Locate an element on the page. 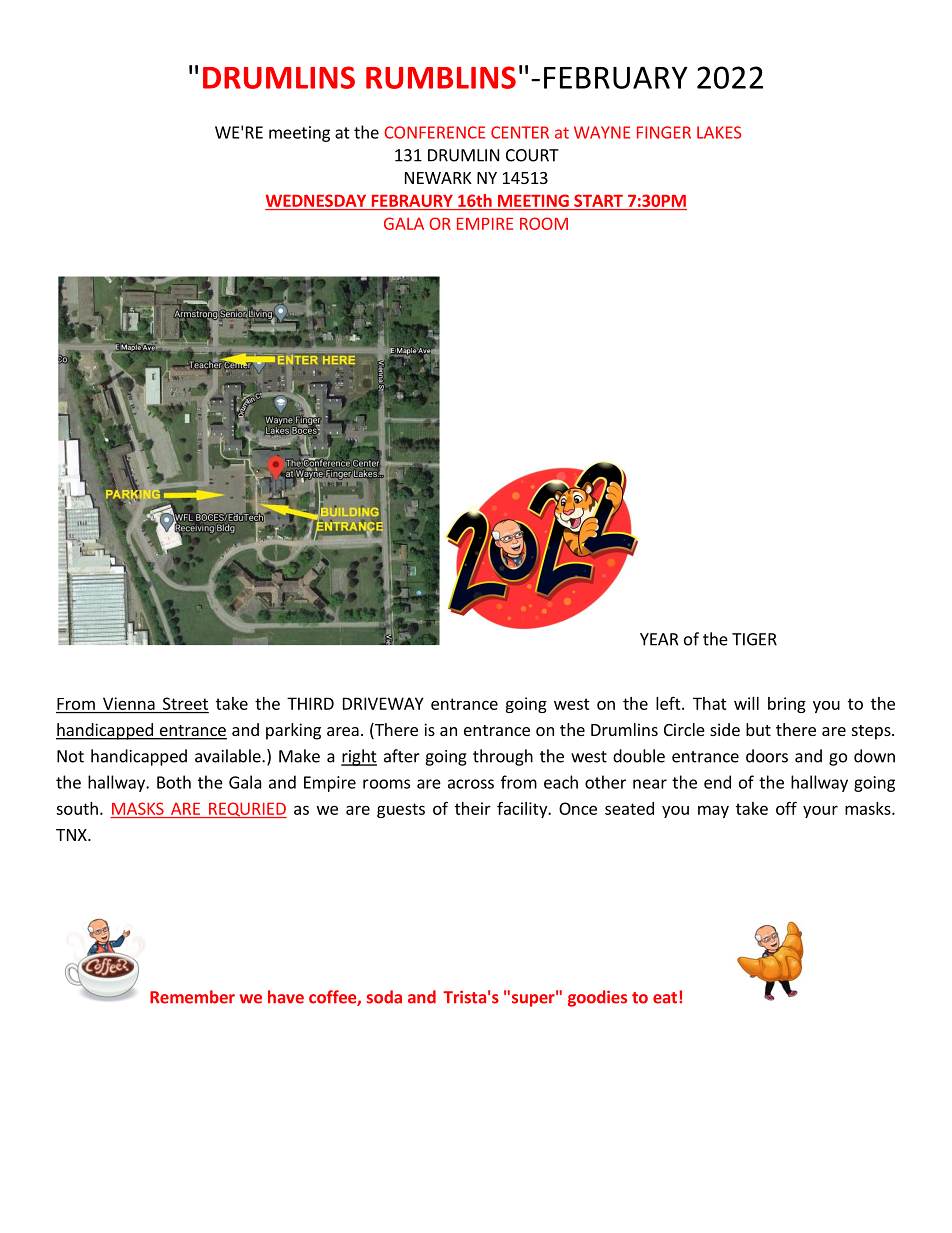  Remember is located at coordinates (192, 997).
